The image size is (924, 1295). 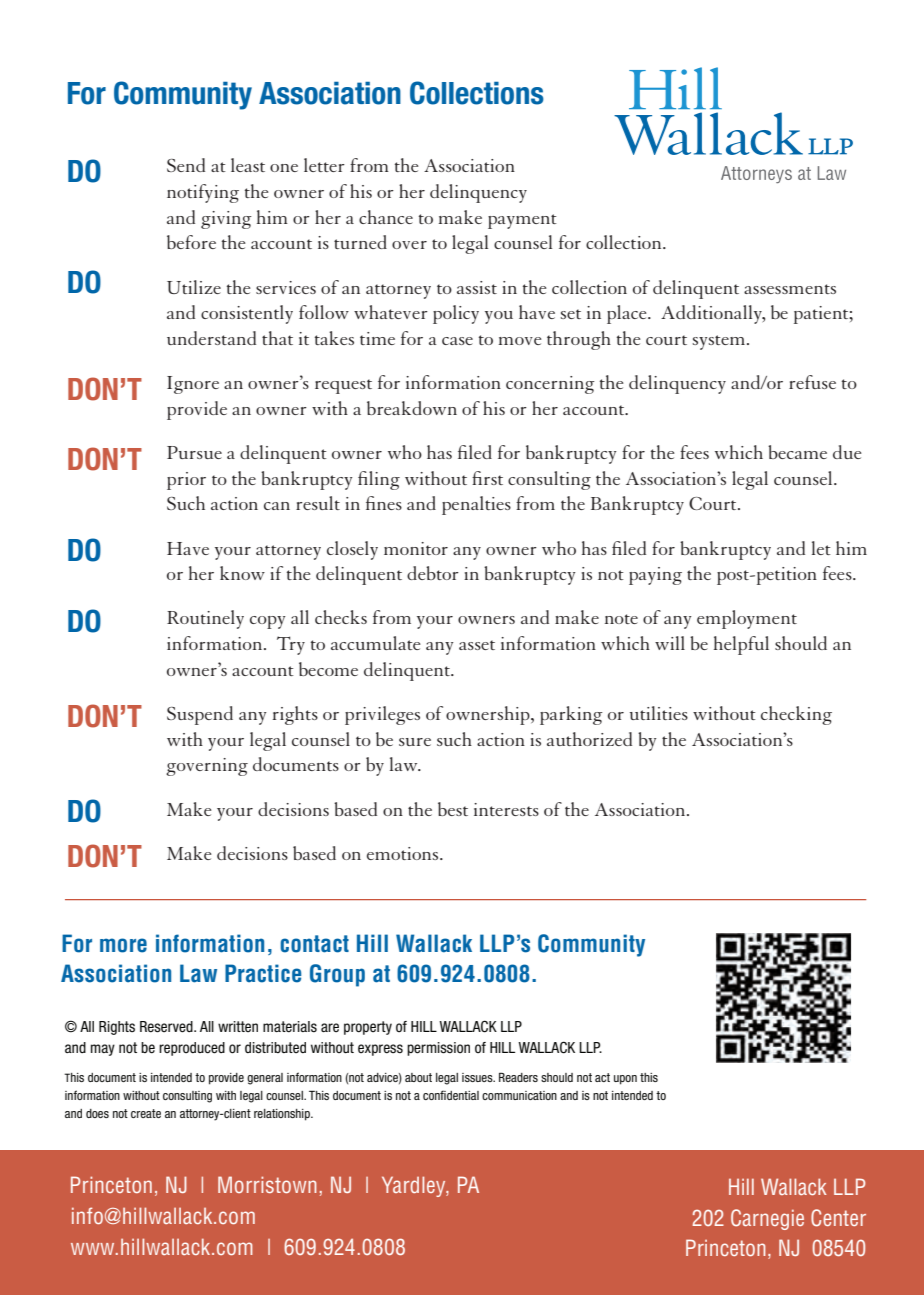 What do you see at coordinates (167, 1027) in the page?
I see `Reserved` at bounding box center [167, 1027].
